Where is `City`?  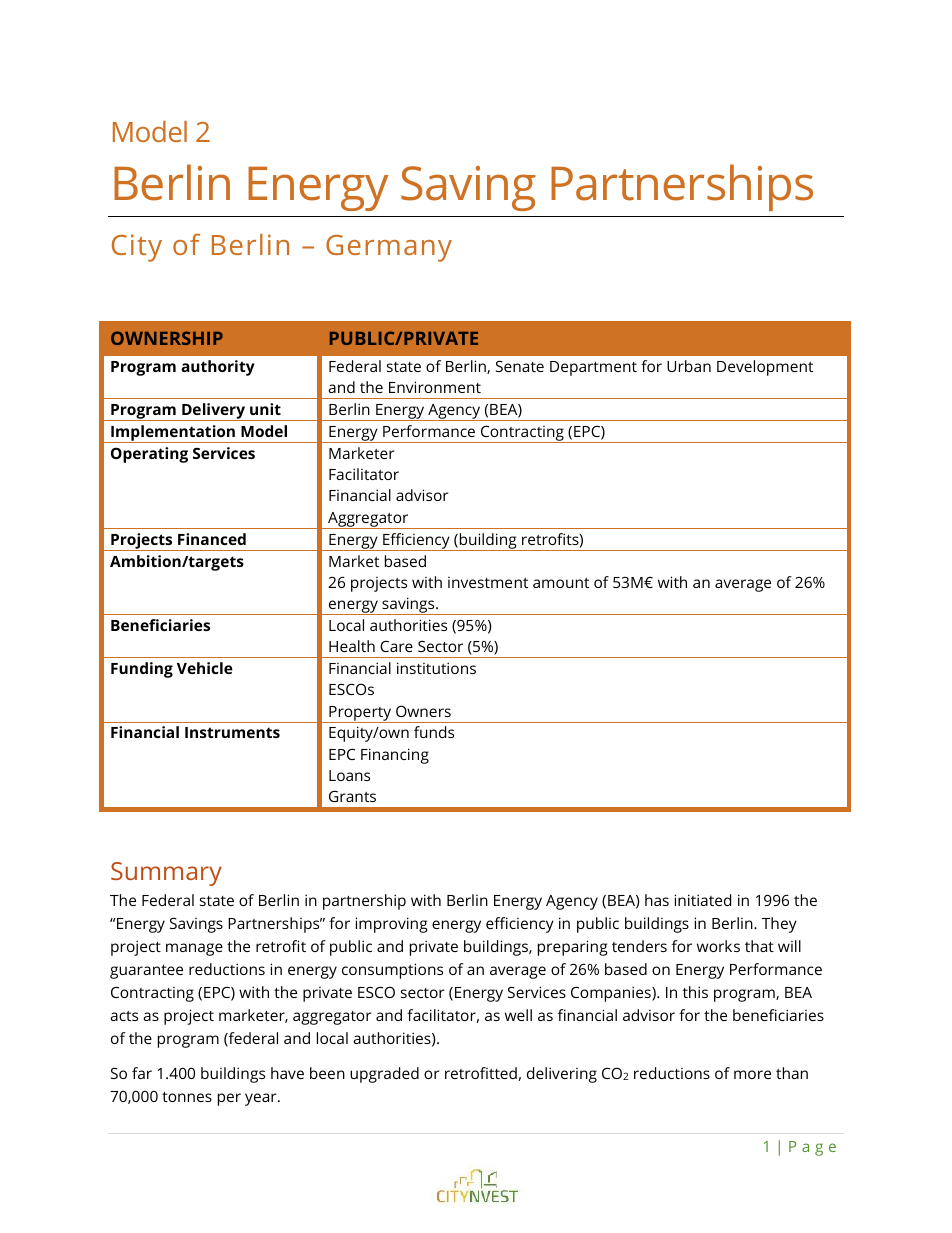 City is located at coordinates (137, 248).
